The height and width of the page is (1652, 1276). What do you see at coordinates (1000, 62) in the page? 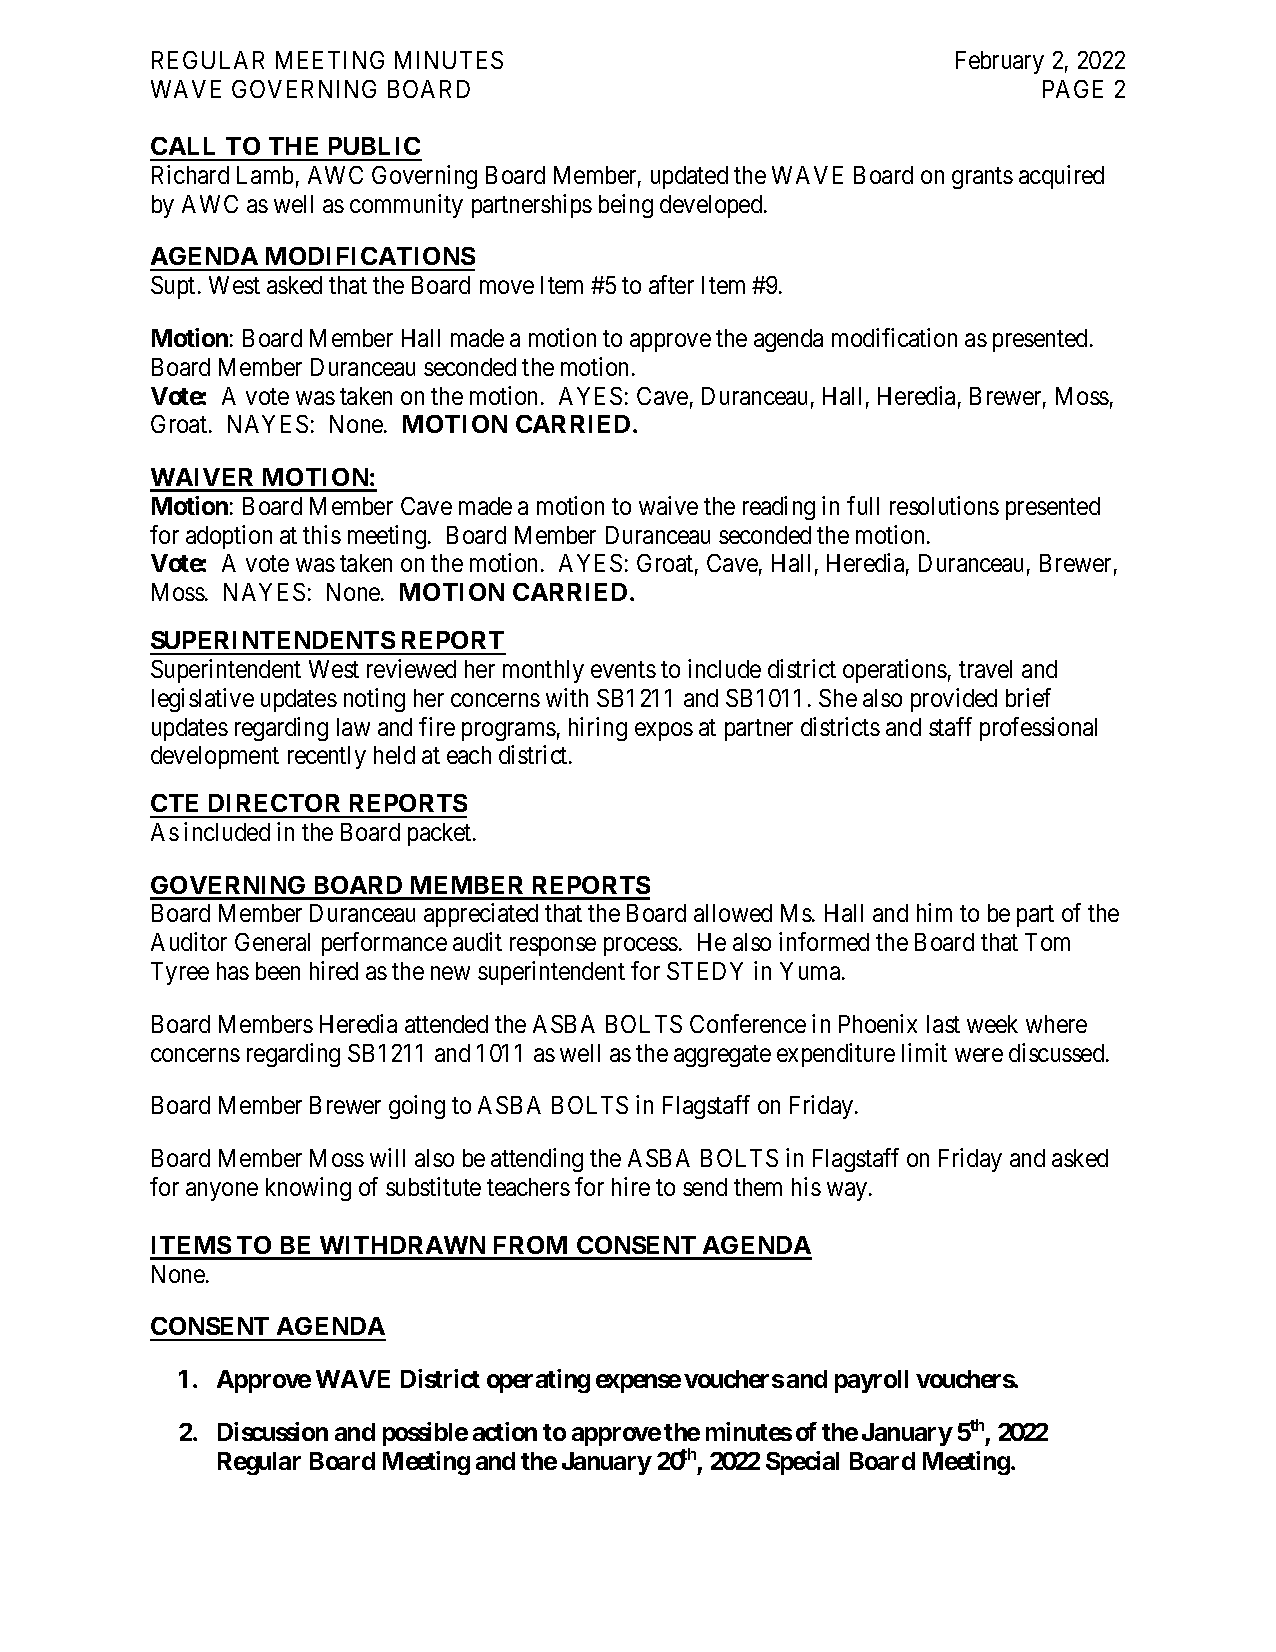
I see `February` at bounding box center [1000, 62].
